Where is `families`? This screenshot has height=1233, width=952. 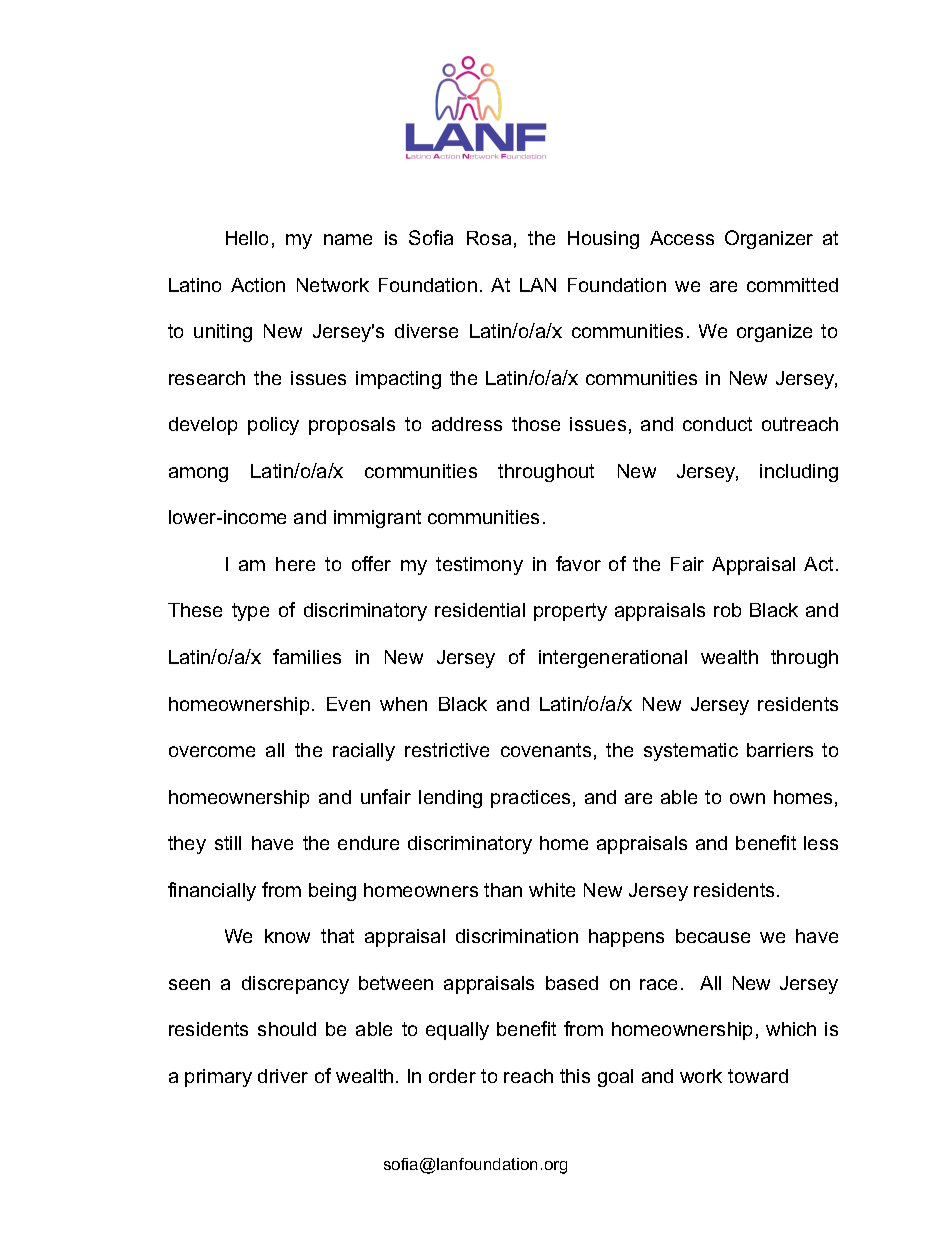
families is located at coordinates (307, 656).
